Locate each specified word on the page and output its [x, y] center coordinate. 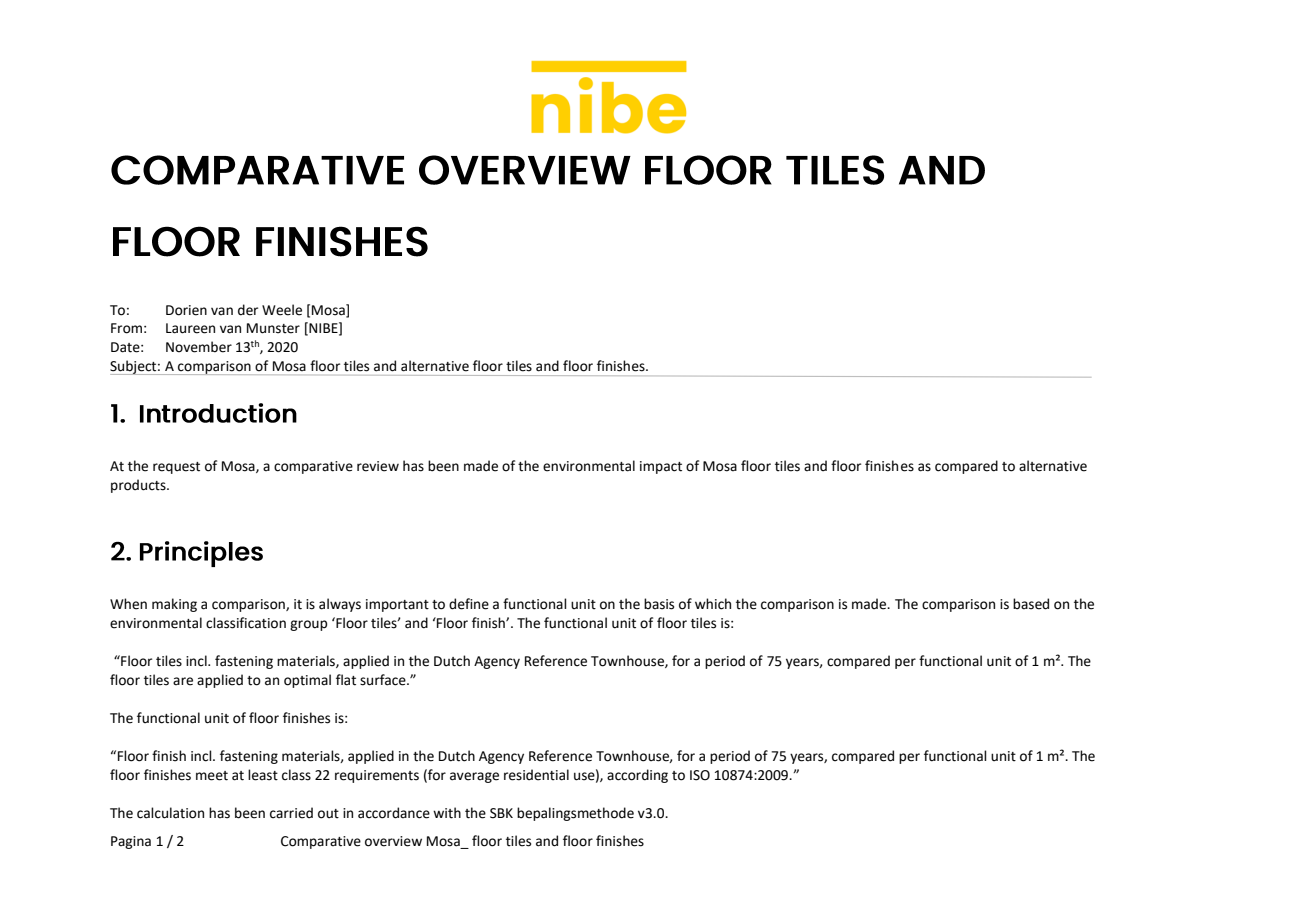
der [248, 310]
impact [661, 467]
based [1031, 604]
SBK [501, 813]
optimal [307, 681]
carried [291, 813]
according [637, 776]
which [713, 604]
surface [384, 680]
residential [536, 775]
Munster [273, 328]
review [378, 466]
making [174, 605]
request [176, 468]
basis [659, 604]
